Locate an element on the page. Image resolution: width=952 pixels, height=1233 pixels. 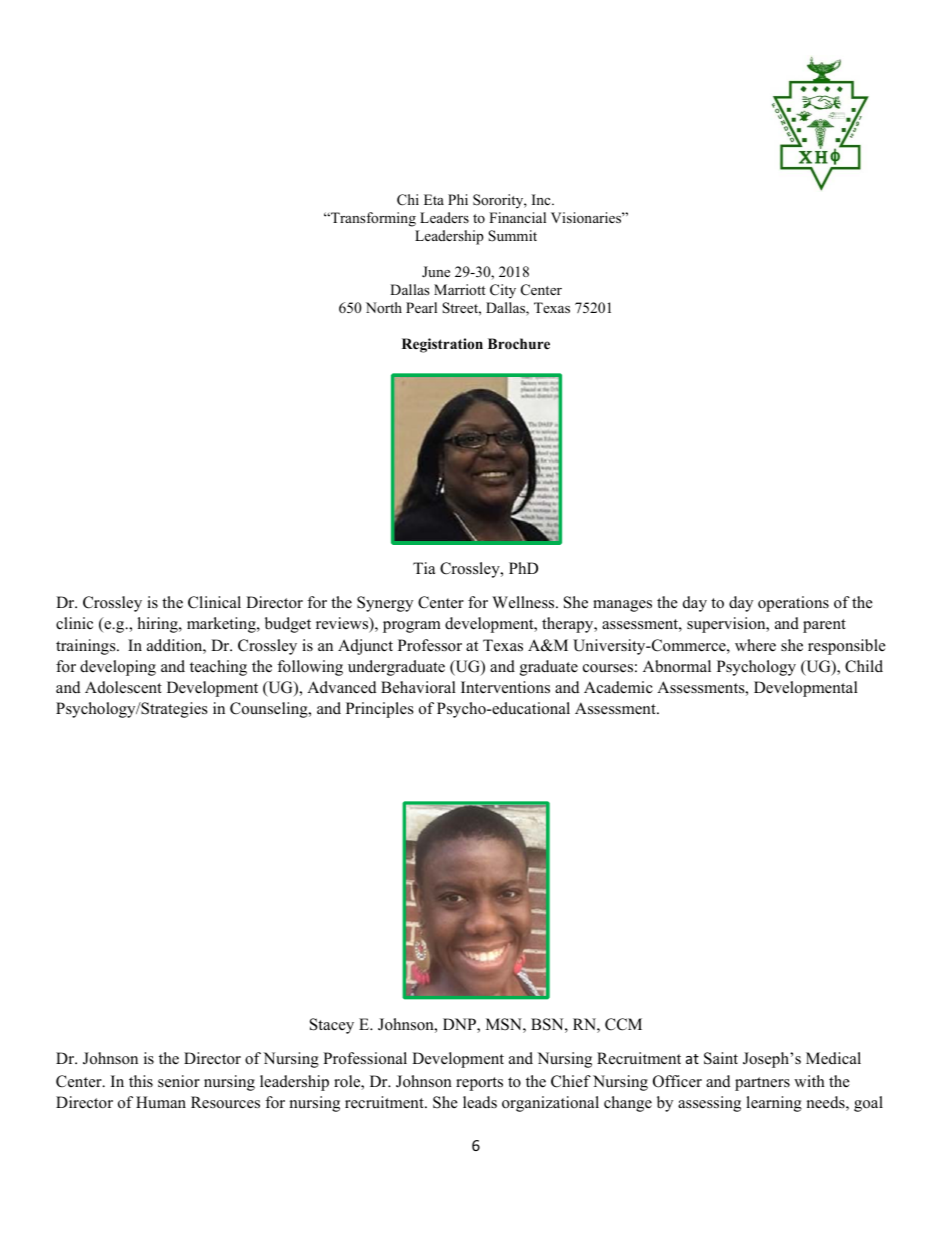
senior is located at coordinates (179, 1081).
